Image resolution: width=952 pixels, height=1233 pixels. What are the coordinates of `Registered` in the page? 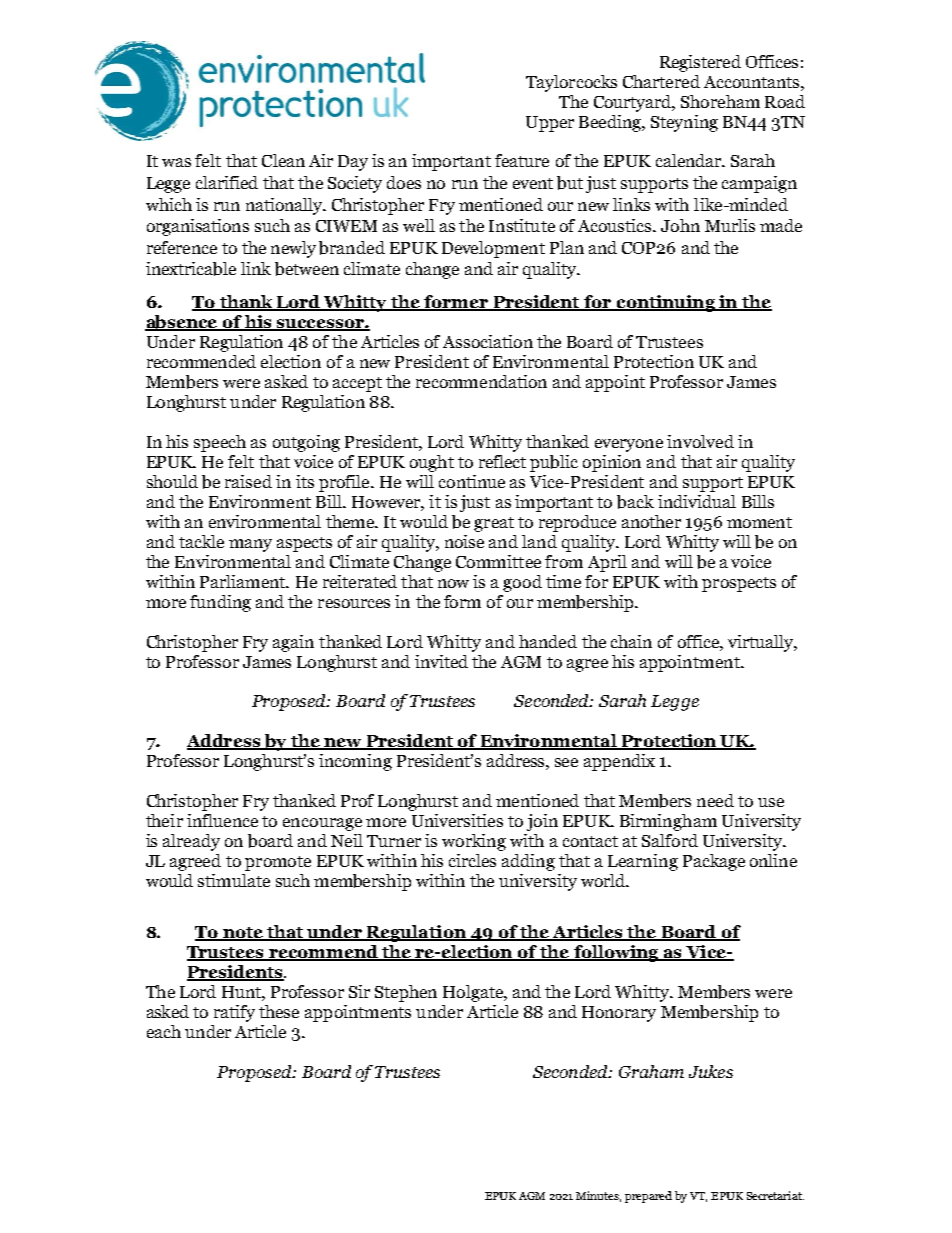 It's located at (700, 63).
